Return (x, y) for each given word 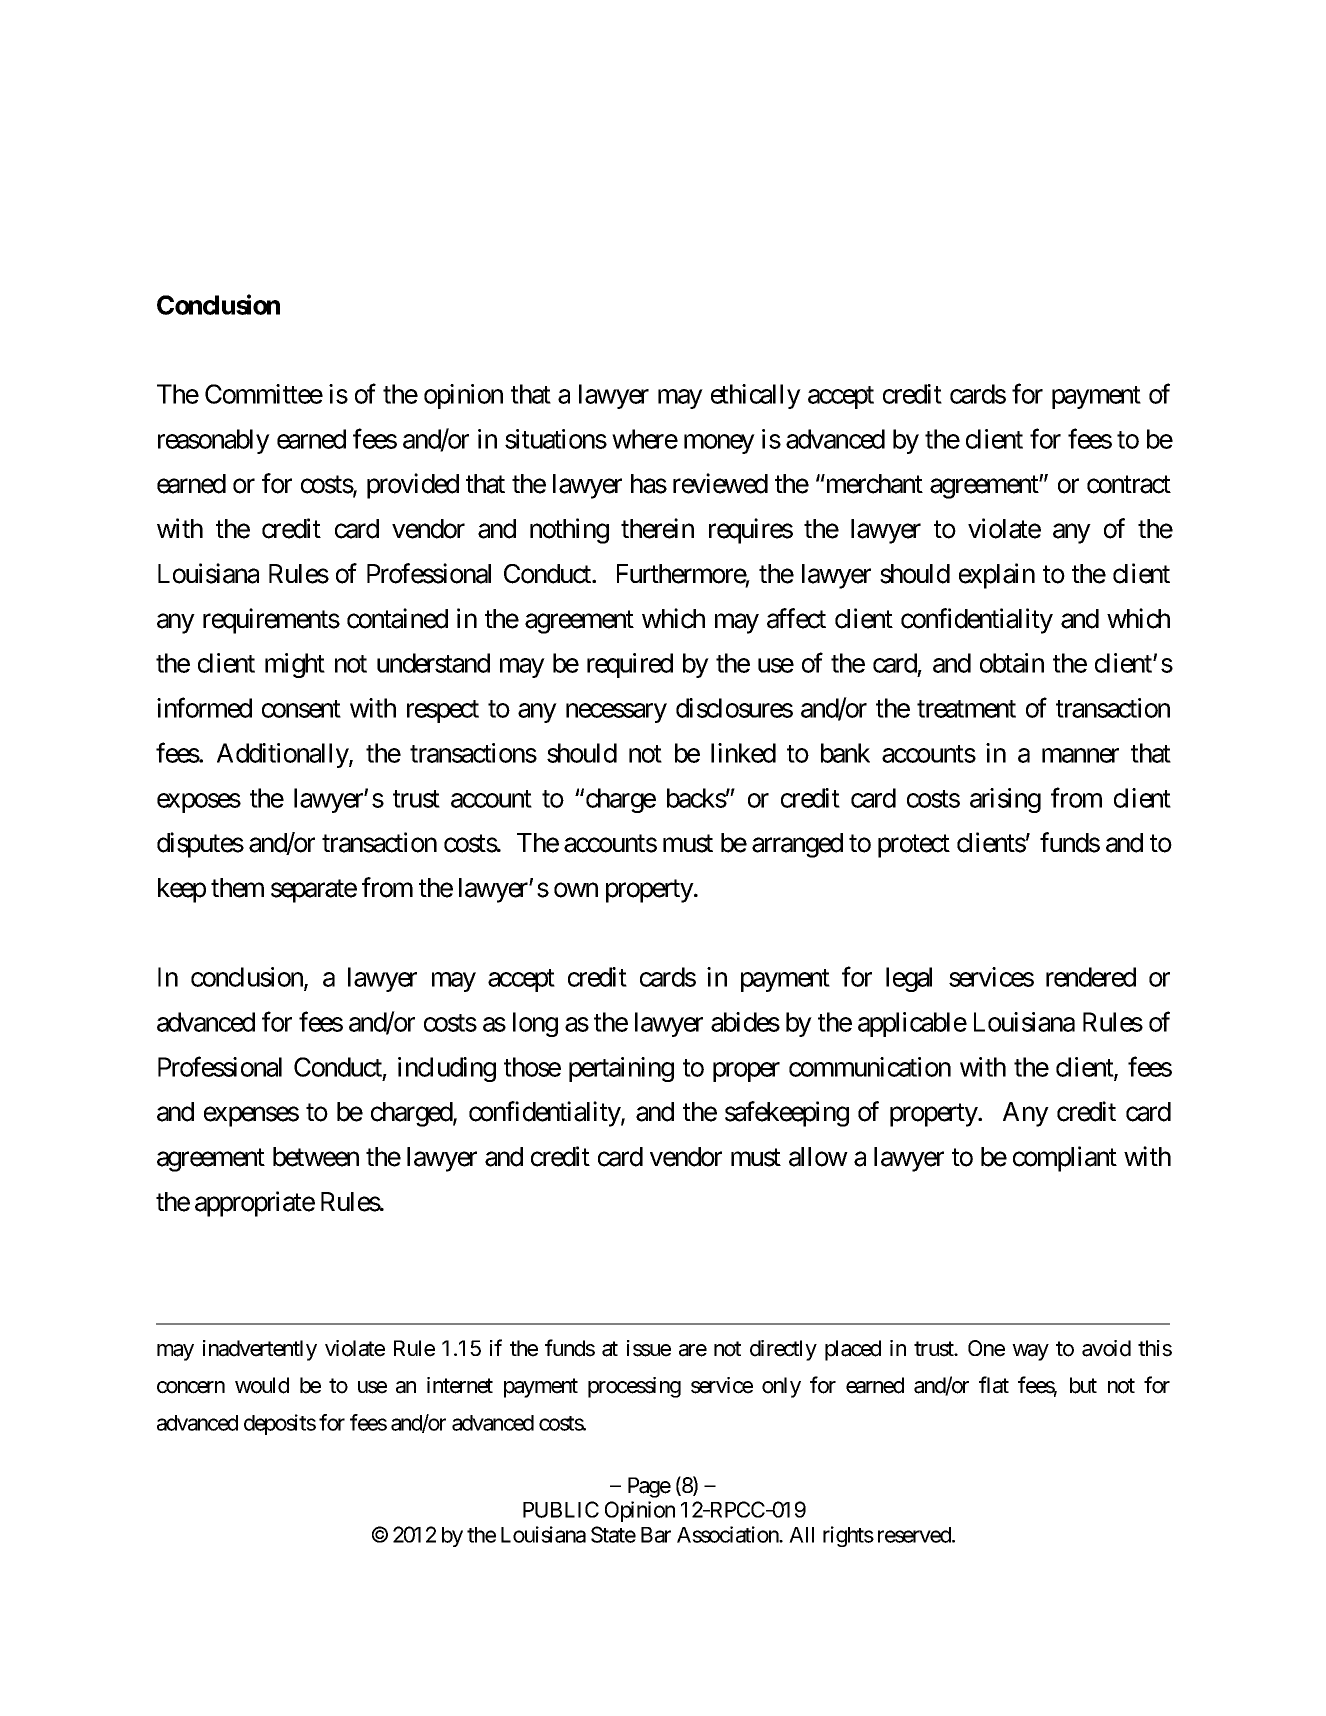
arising (1005, 800)
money (719, 444)
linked (743, 753)
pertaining (621, 1069)
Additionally (283, 755)
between (316, 1157)
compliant (1065, 1159)
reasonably (214, 441)
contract (1129, 485)
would (262, 1385)
